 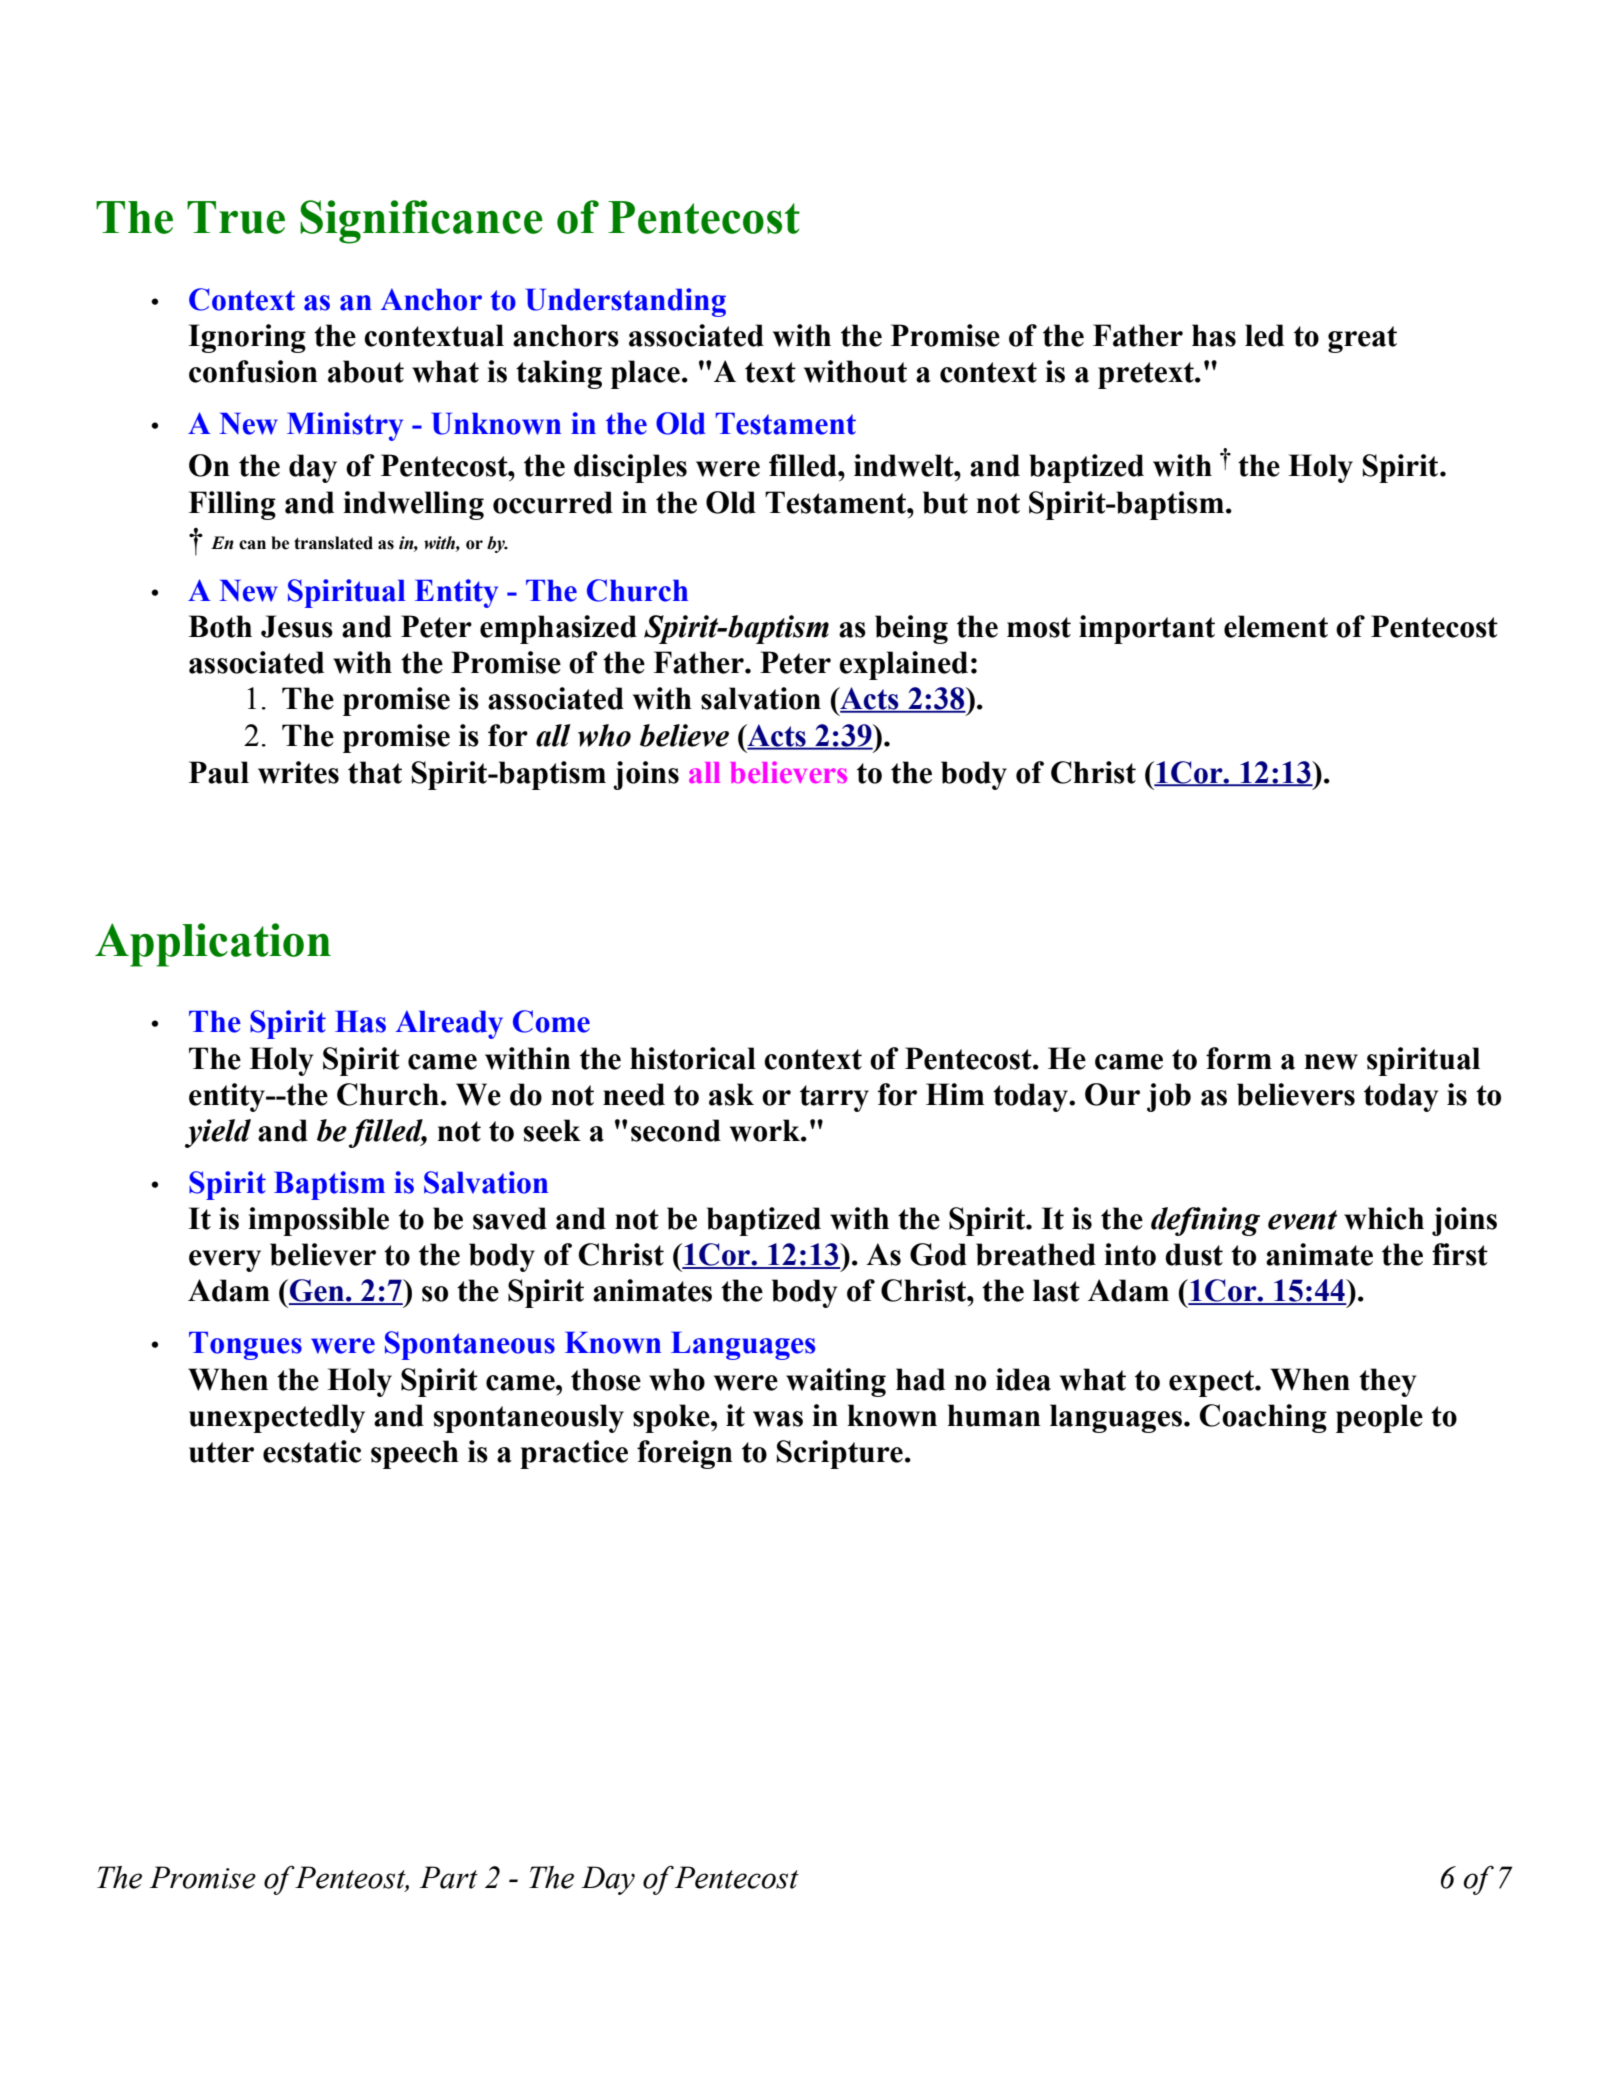 What do you see at coordinates (449, 1024) in the screenshot?
I see `Already` at bounding box center [449, 1024].
